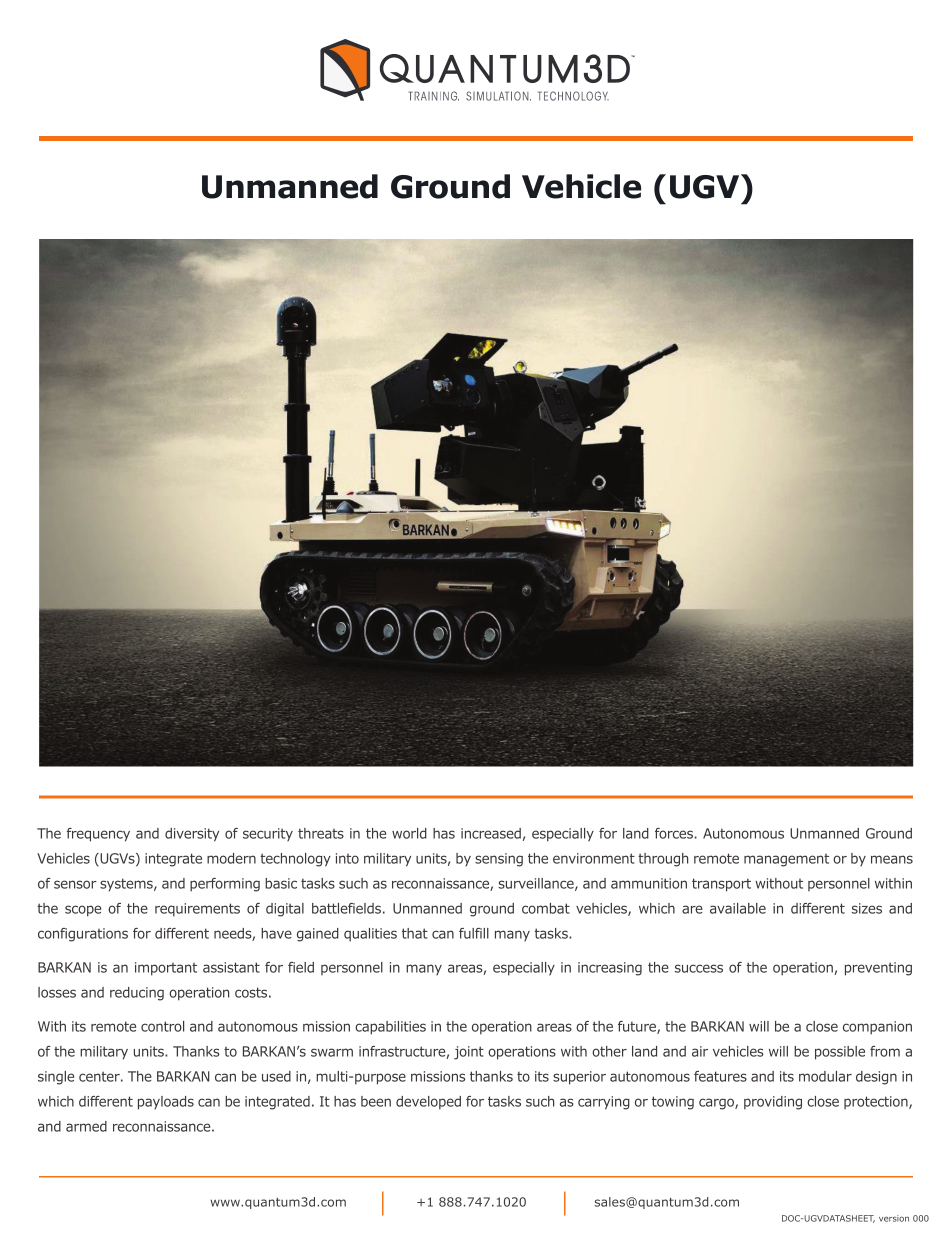 The width and height of the image is (952, 1233). I want to click on companion, so click(877, 1028).
